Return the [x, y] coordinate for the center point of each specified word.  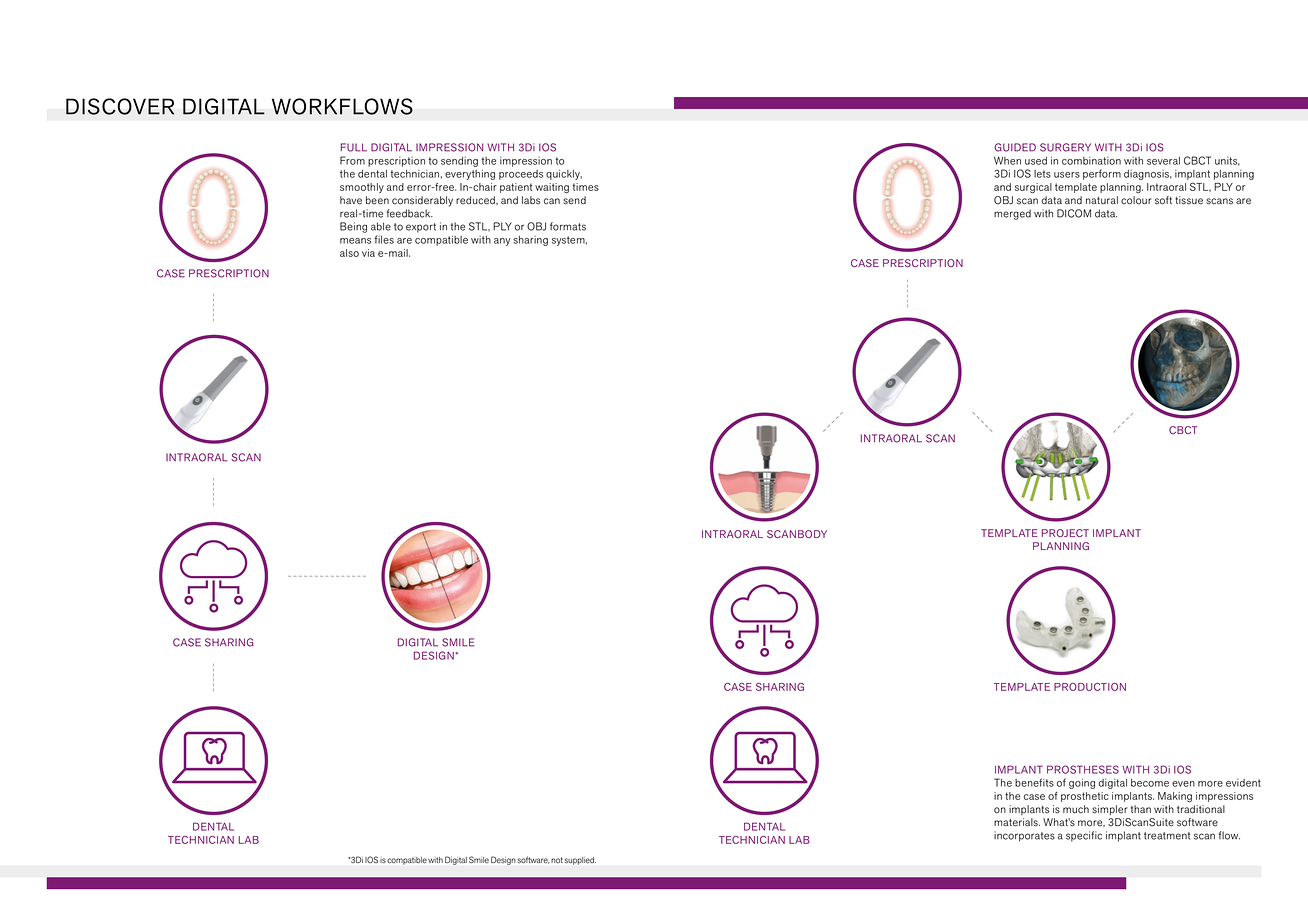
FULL [354, 147]
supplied [580, 861]
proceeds [521, 175]
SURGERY [1065, 147]
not [557, 860]
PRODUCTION [1090, 687]
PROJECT [1065, 533]
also [349, 253]
